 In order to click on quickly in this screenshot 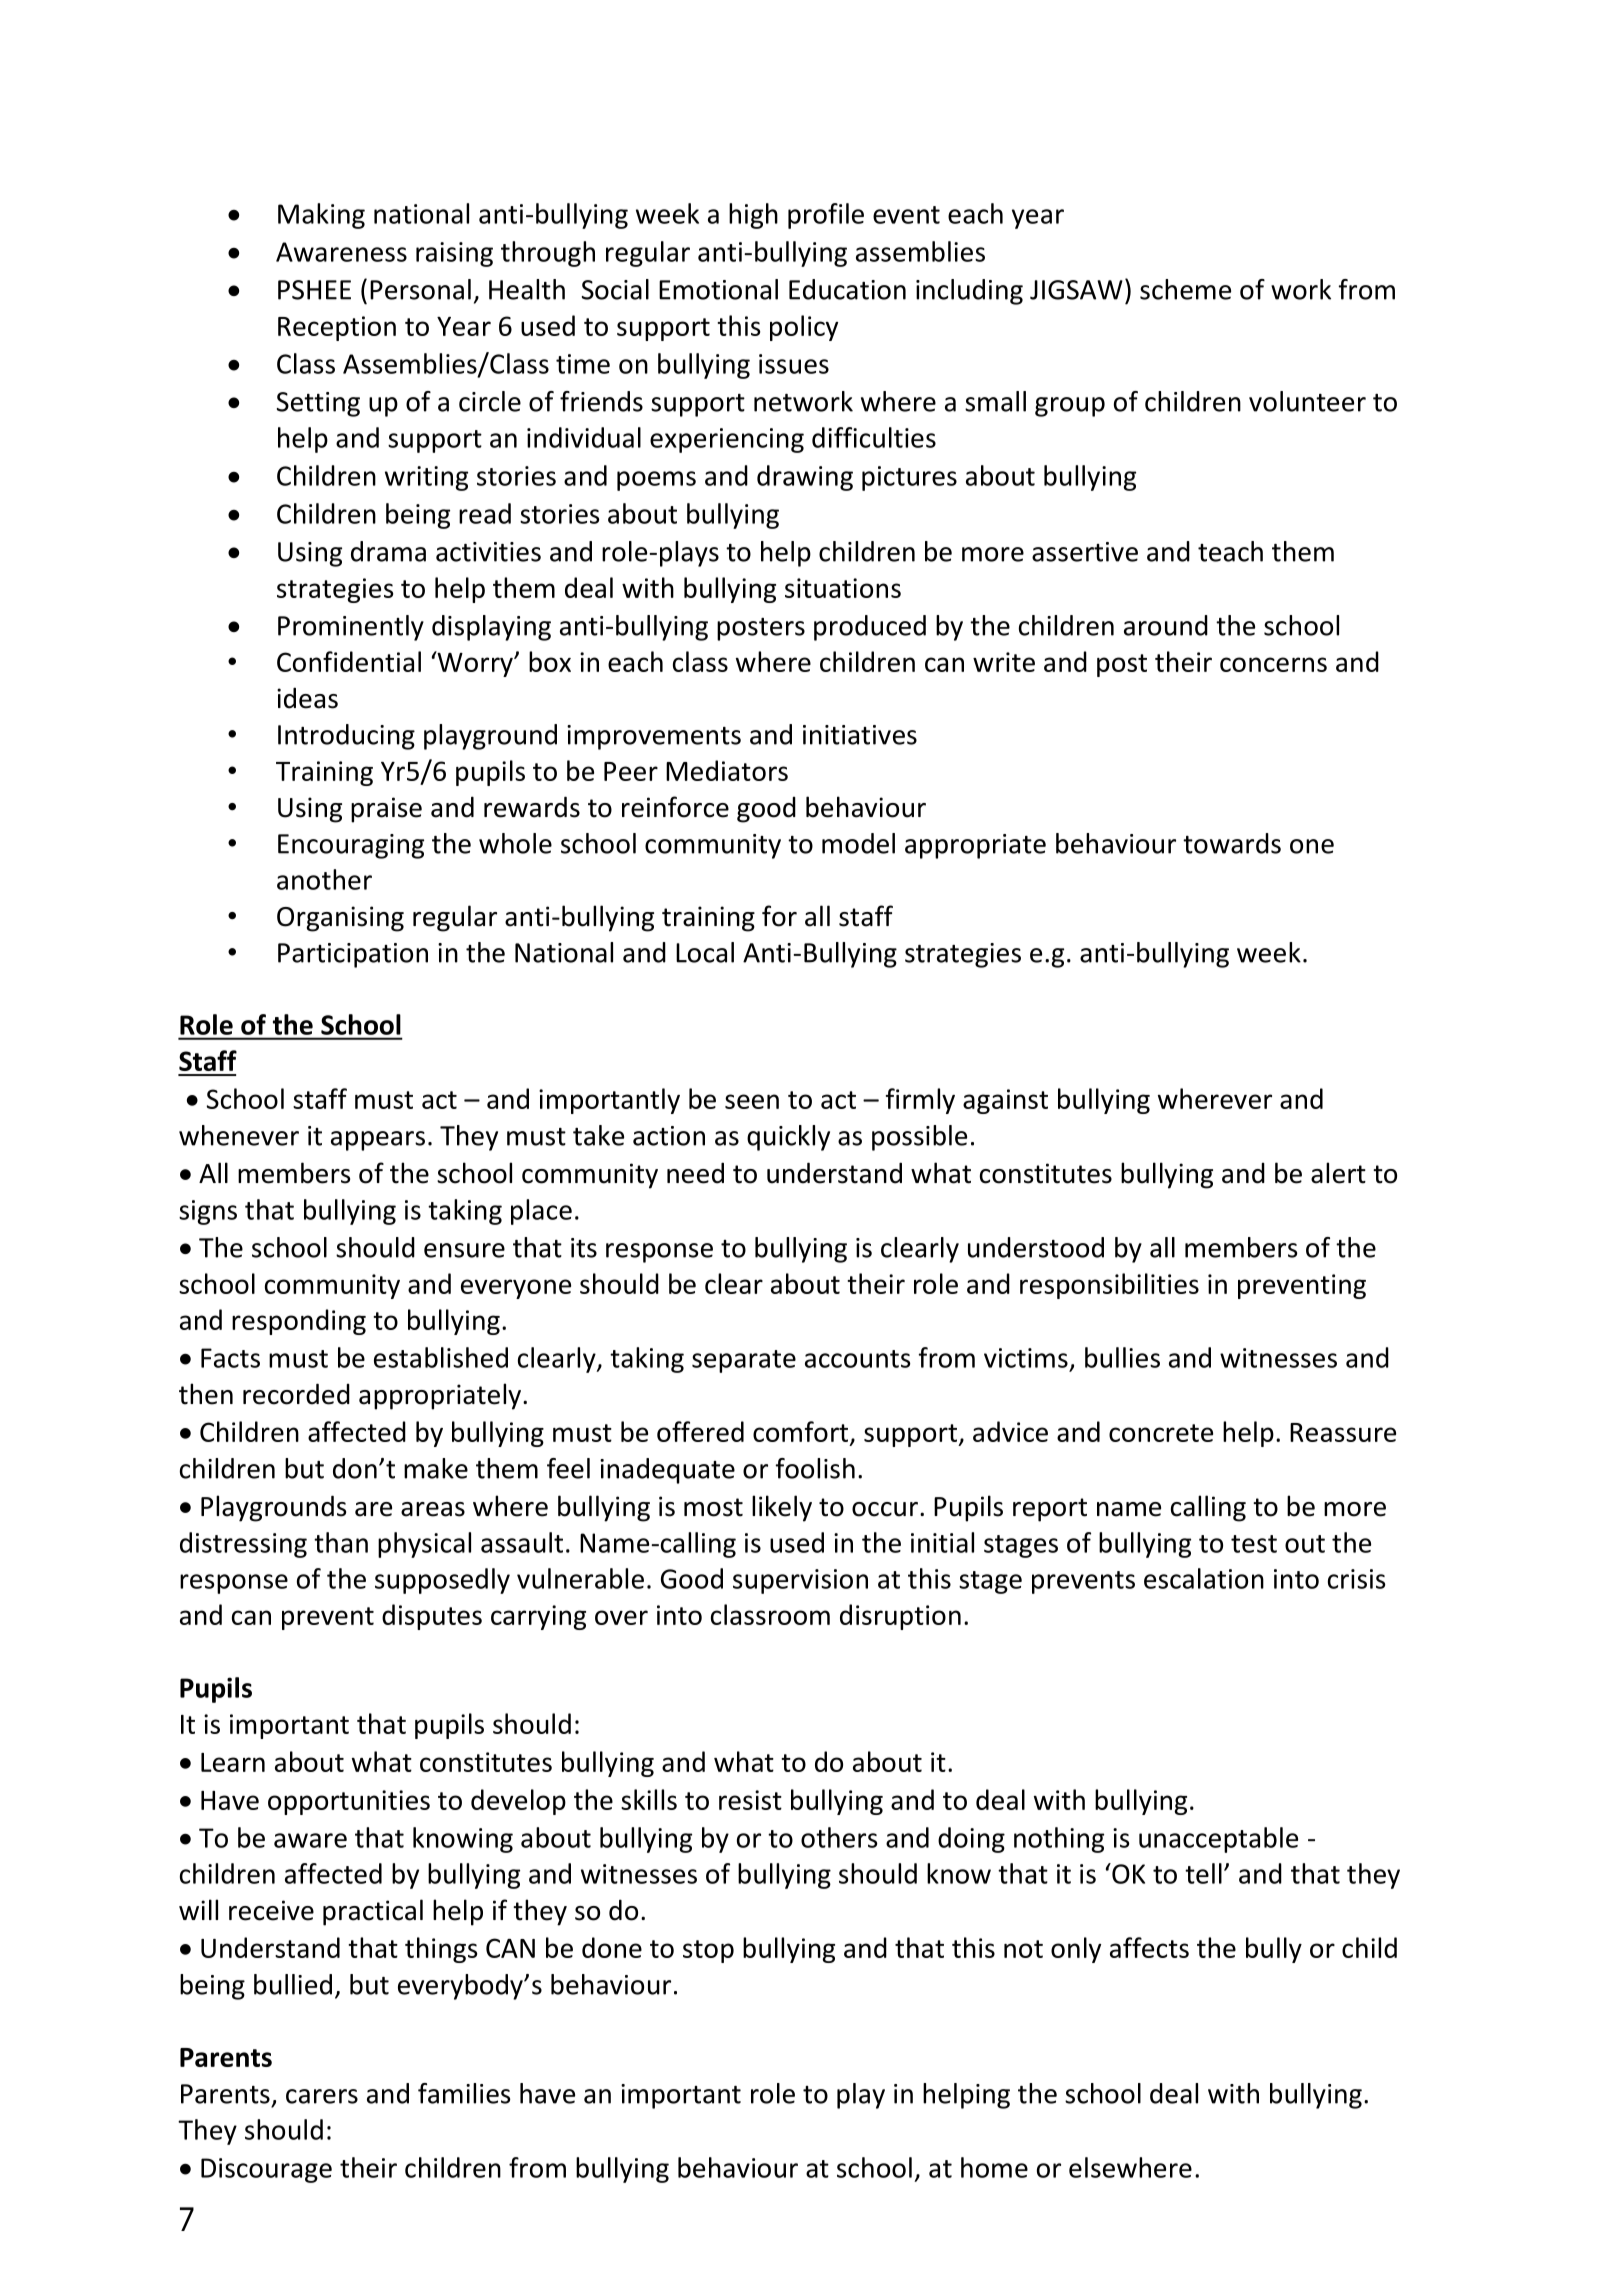, I will do `click(788, 1138)`.
